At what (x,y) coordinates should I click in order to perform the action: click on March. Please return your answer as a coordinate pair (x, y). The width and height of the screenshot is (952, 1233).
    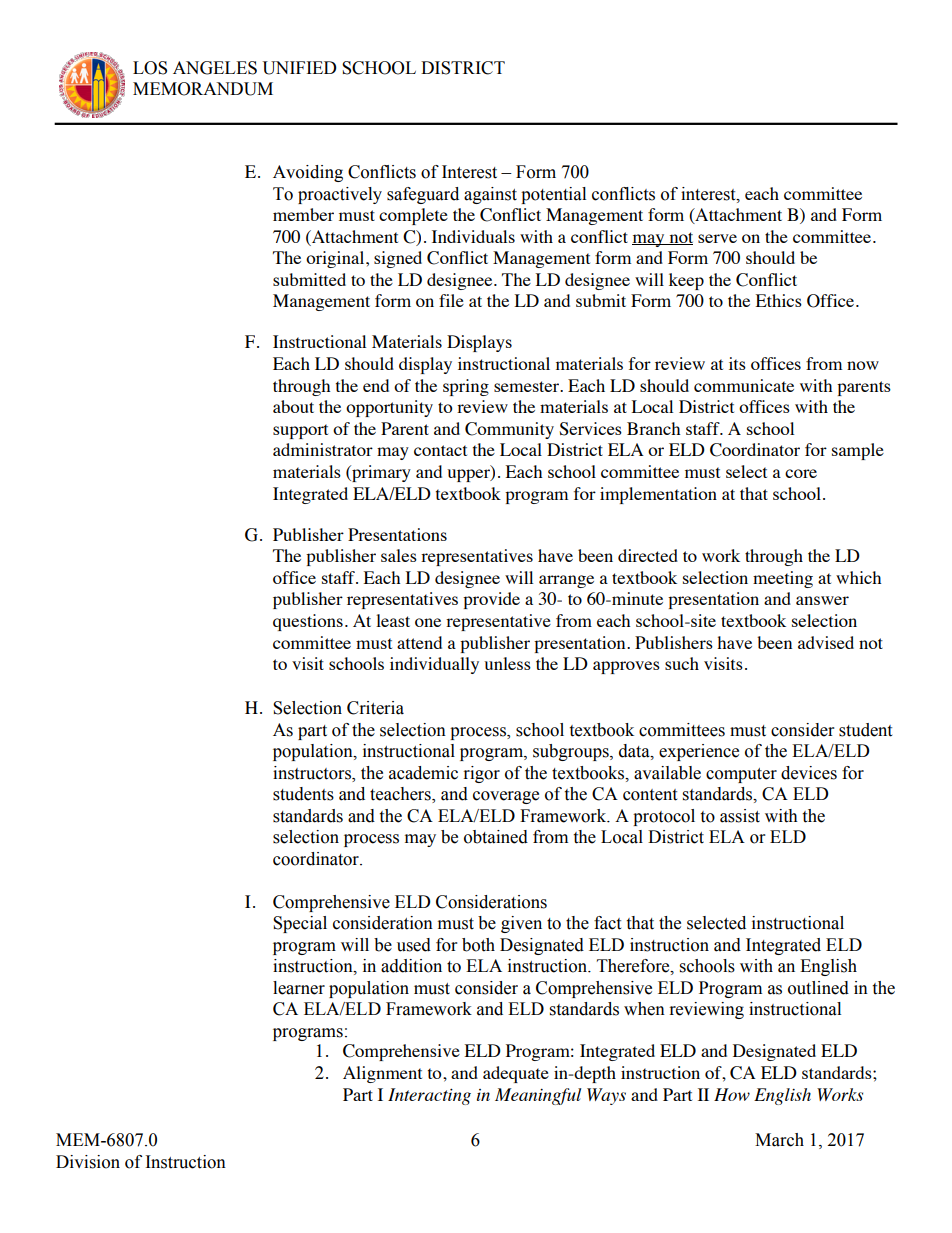
    Looking at the image, I should click on (779, 1140).
